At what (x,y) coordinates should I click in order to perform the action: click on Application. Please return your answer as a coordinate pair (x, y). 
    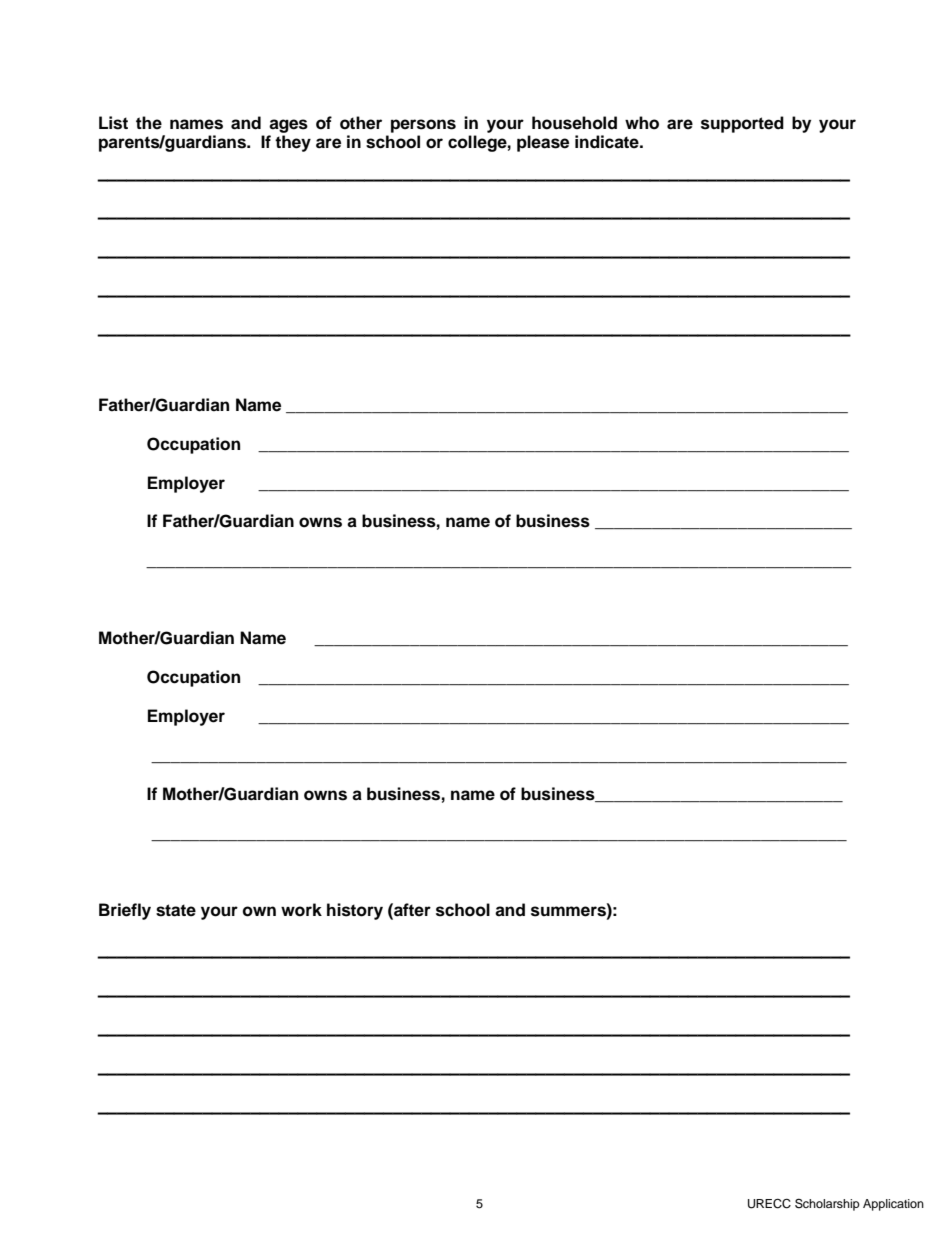
    Looking at the image, I should click on (893, 1205).
